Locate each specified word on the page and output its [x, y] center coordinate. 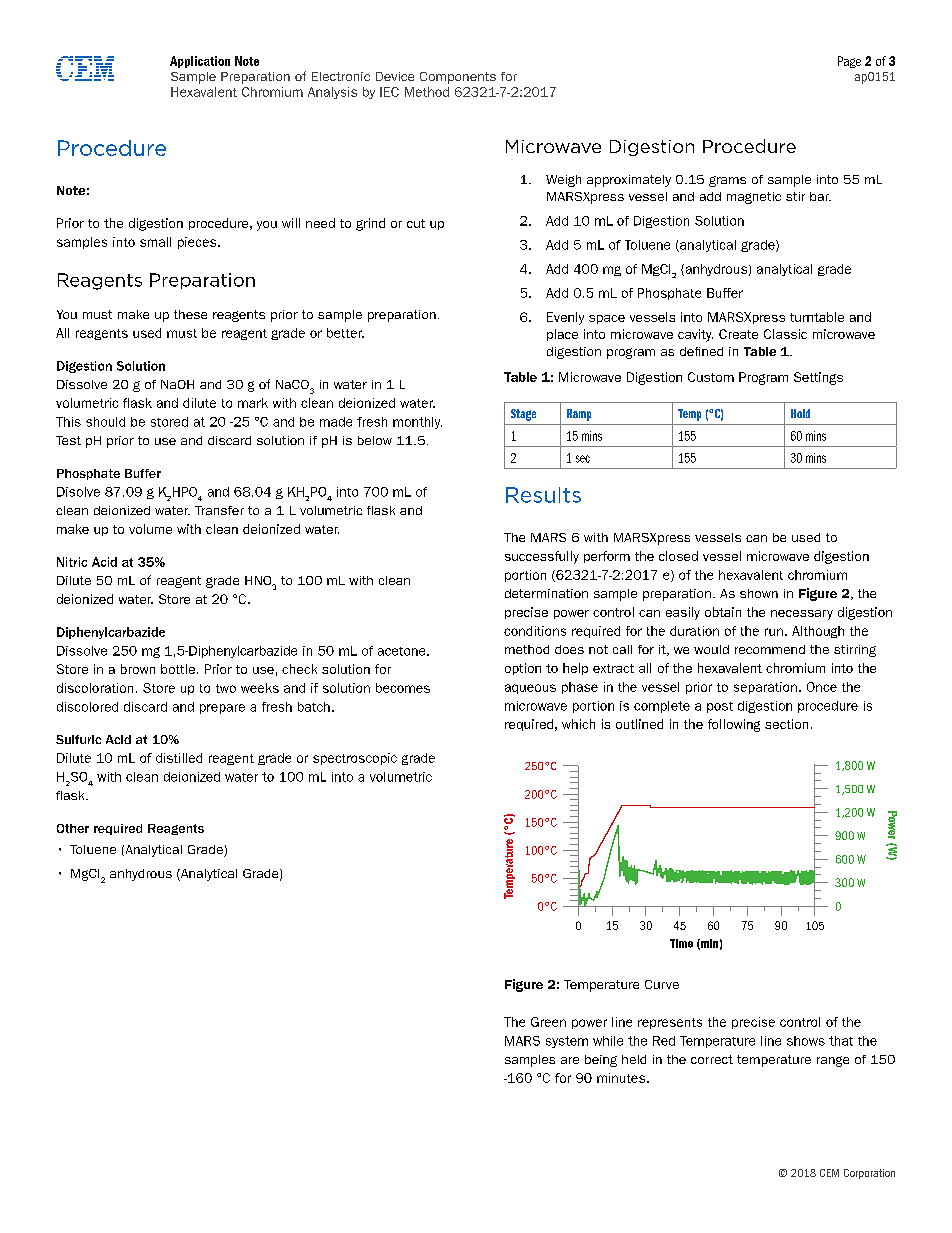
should [105, 422]
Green [548, 1022]
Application [200, 62]
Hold [800, 413]
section [786, 724]
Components [458, 78]
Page [849, 62]
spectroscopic [355, 759]
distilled [179, 758]
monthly [417, 423]
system [567, 1042]
